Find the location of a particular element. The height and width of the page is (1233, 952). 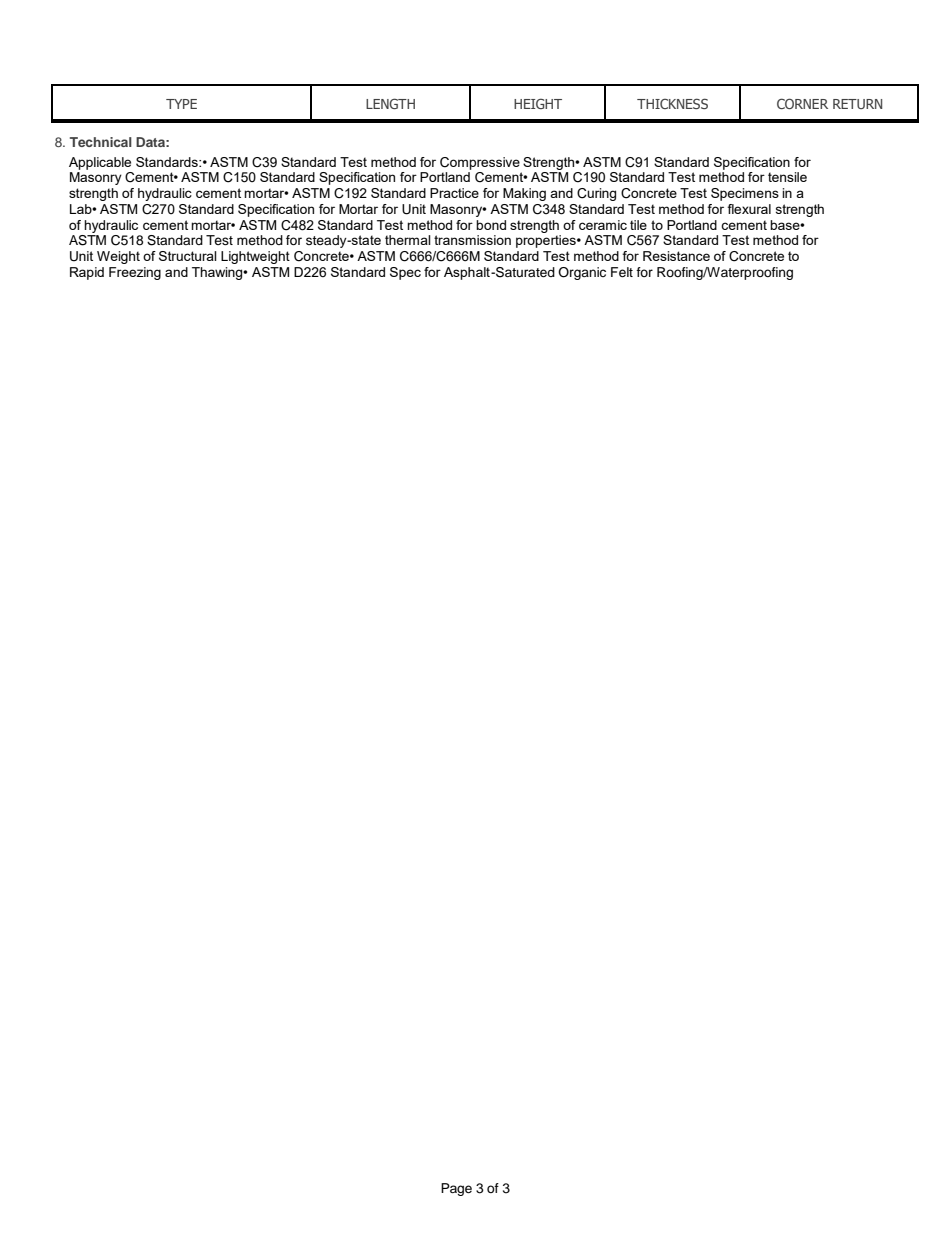

Organic is located at coordinates (582, 273).
